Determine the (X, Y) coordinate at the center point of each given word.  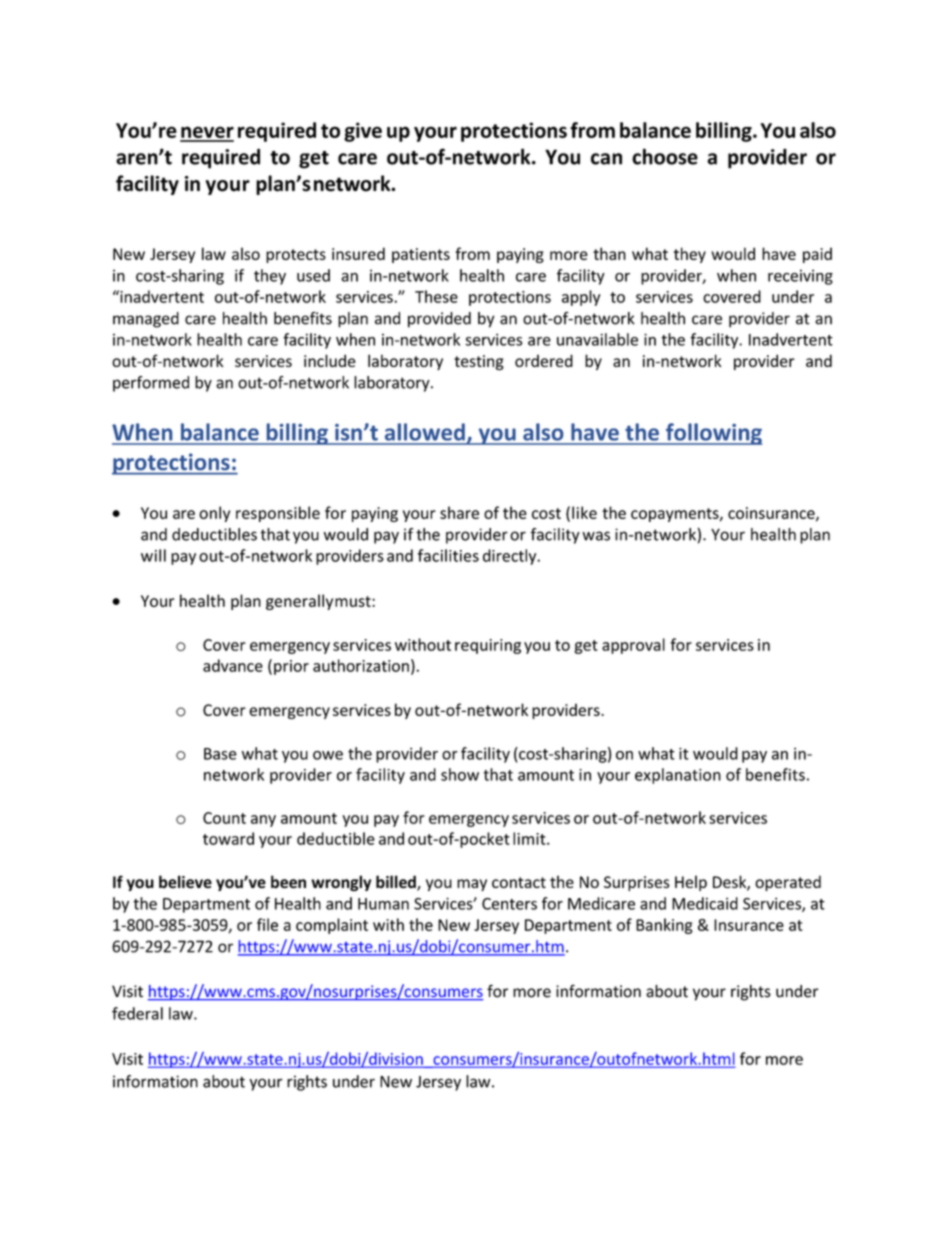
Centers (509, 904)
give (363, 132)
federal (137, 1013)
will (153, 555)
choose (665, 156)
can (606, 159)
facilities (448, 555)
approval (633, 646)
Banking (664, 926)
